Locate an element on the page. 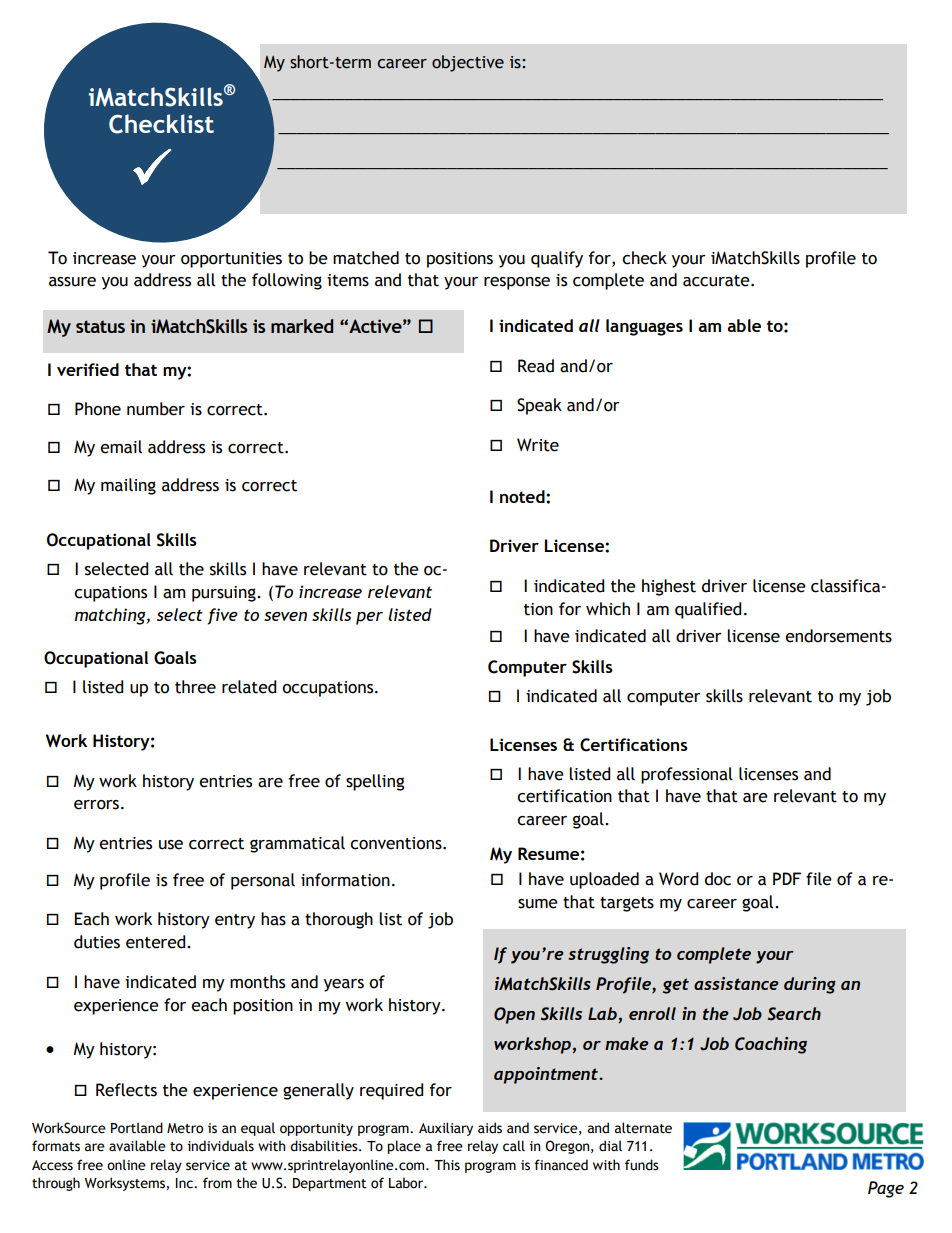 Image resolution: width=952 pixels, height=1233 pixels. Page is located at coordinates (886, 1189).
